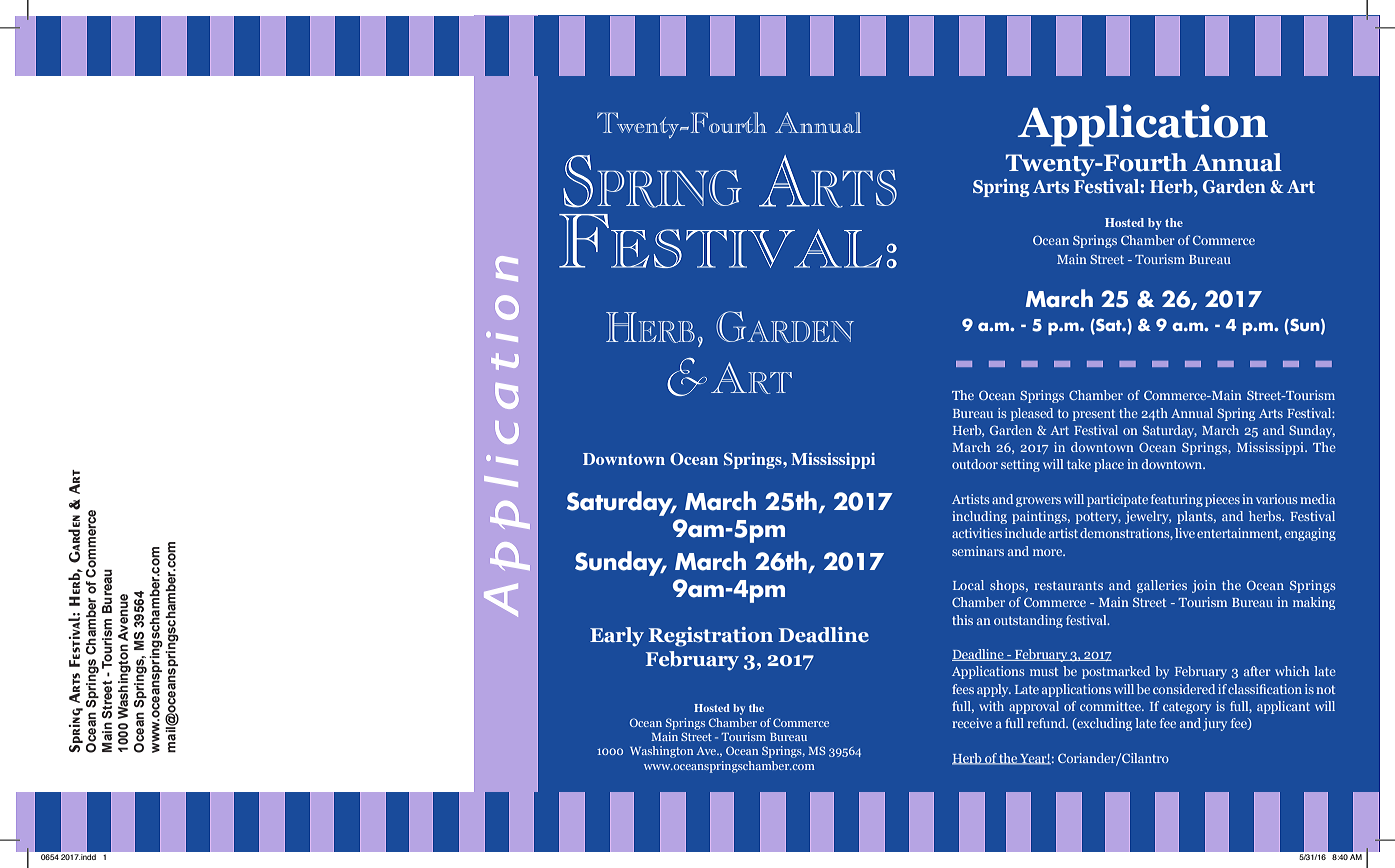 Image resolution: width=1395 pixels, height=868 pixels. Describe the element at coordinates (1314, 603) in the screenshot. I see `making` at that location.
